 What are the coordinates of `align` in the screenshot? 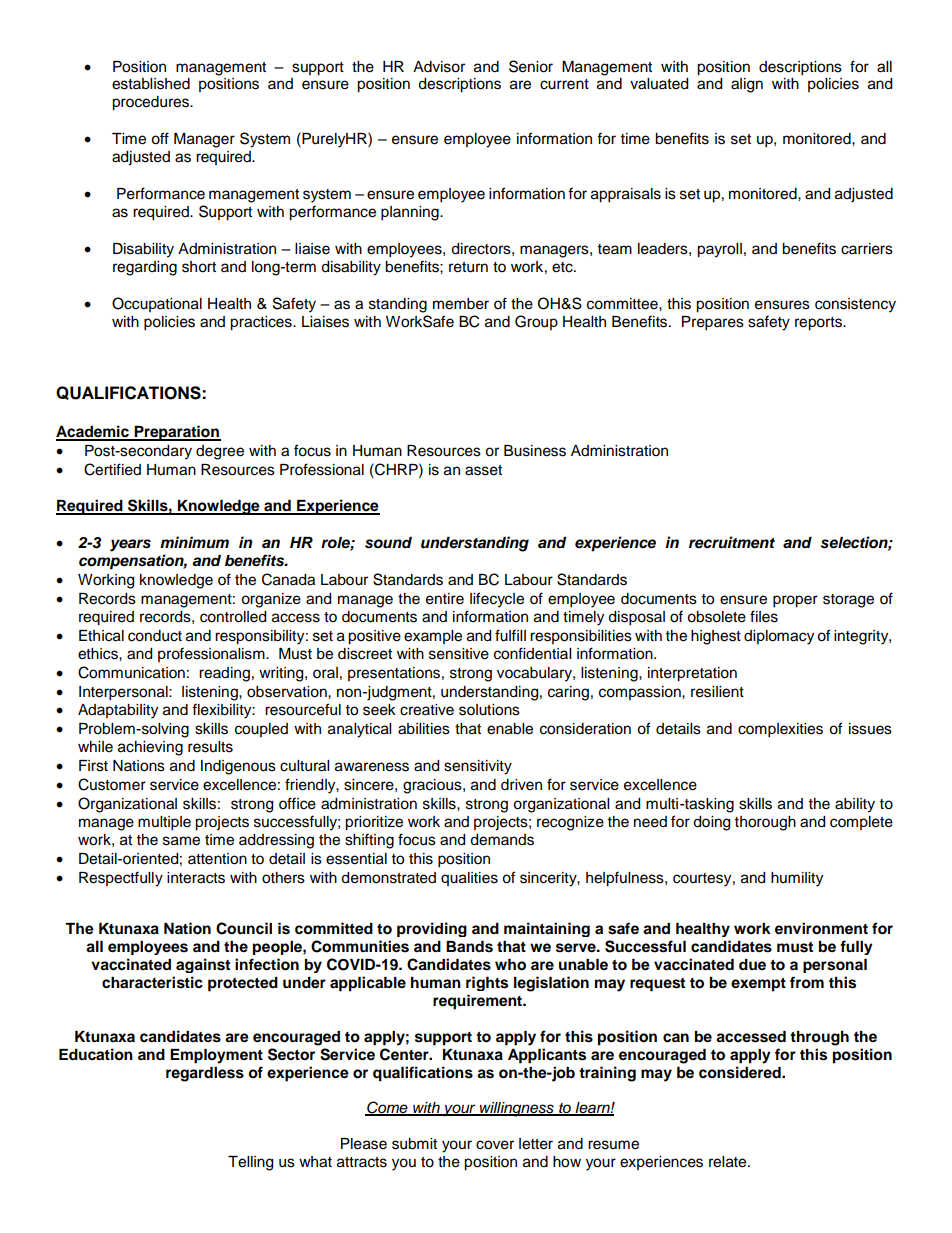 It's located at (747, 85).
